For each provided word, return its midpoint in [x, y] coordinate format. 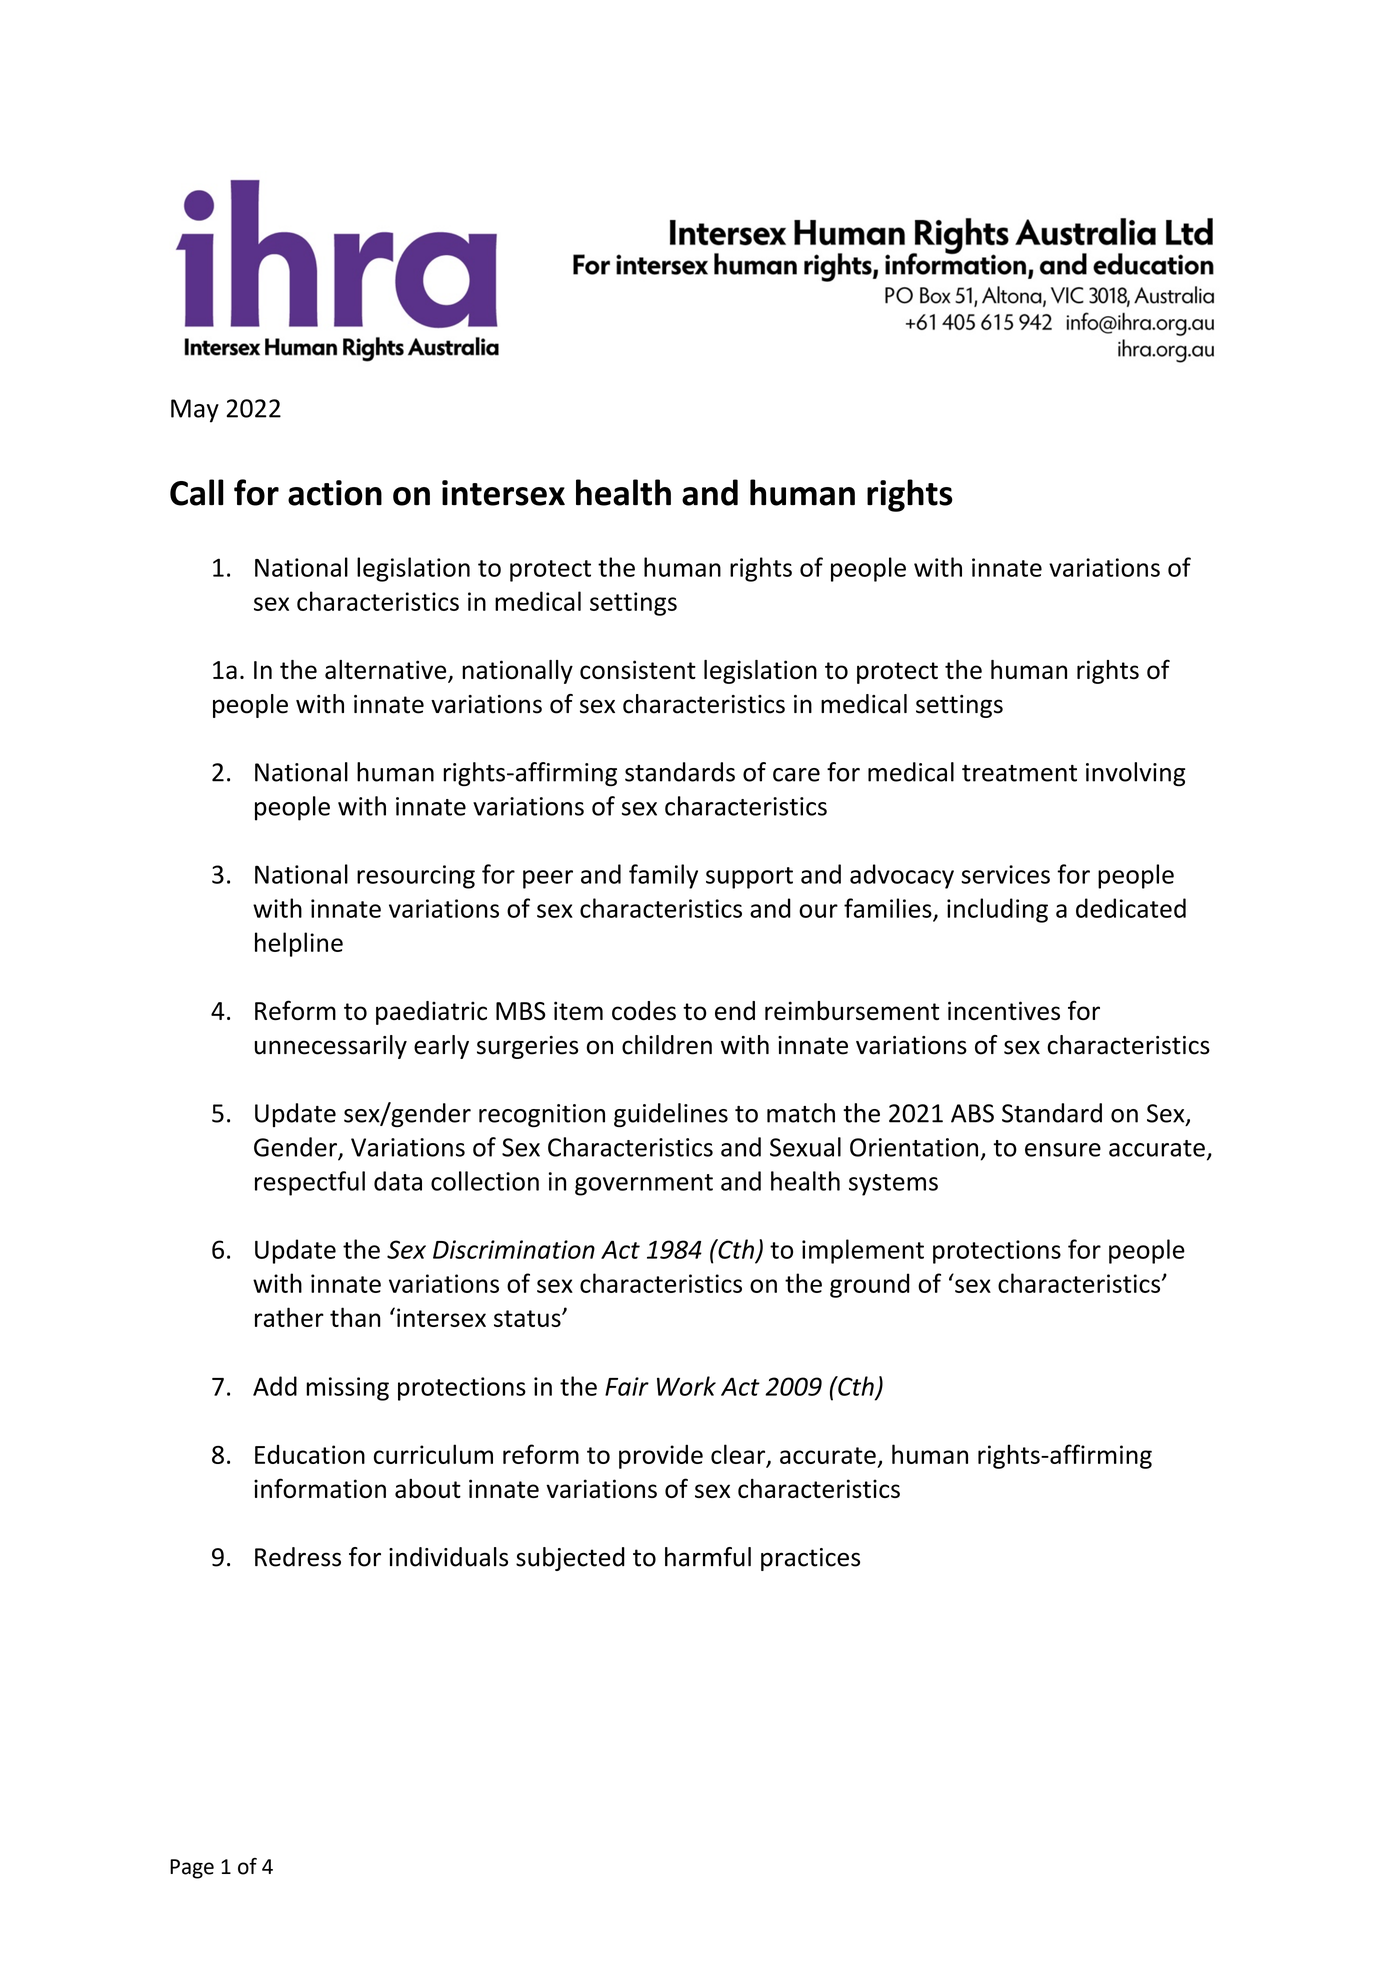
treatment [1019, 773]
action [335, 493]
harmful [708, 1557]
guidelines [671, 1115]
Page [192, 1869]
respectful [310, 1183]
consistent [638, 669]
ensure [1063, 1150]
